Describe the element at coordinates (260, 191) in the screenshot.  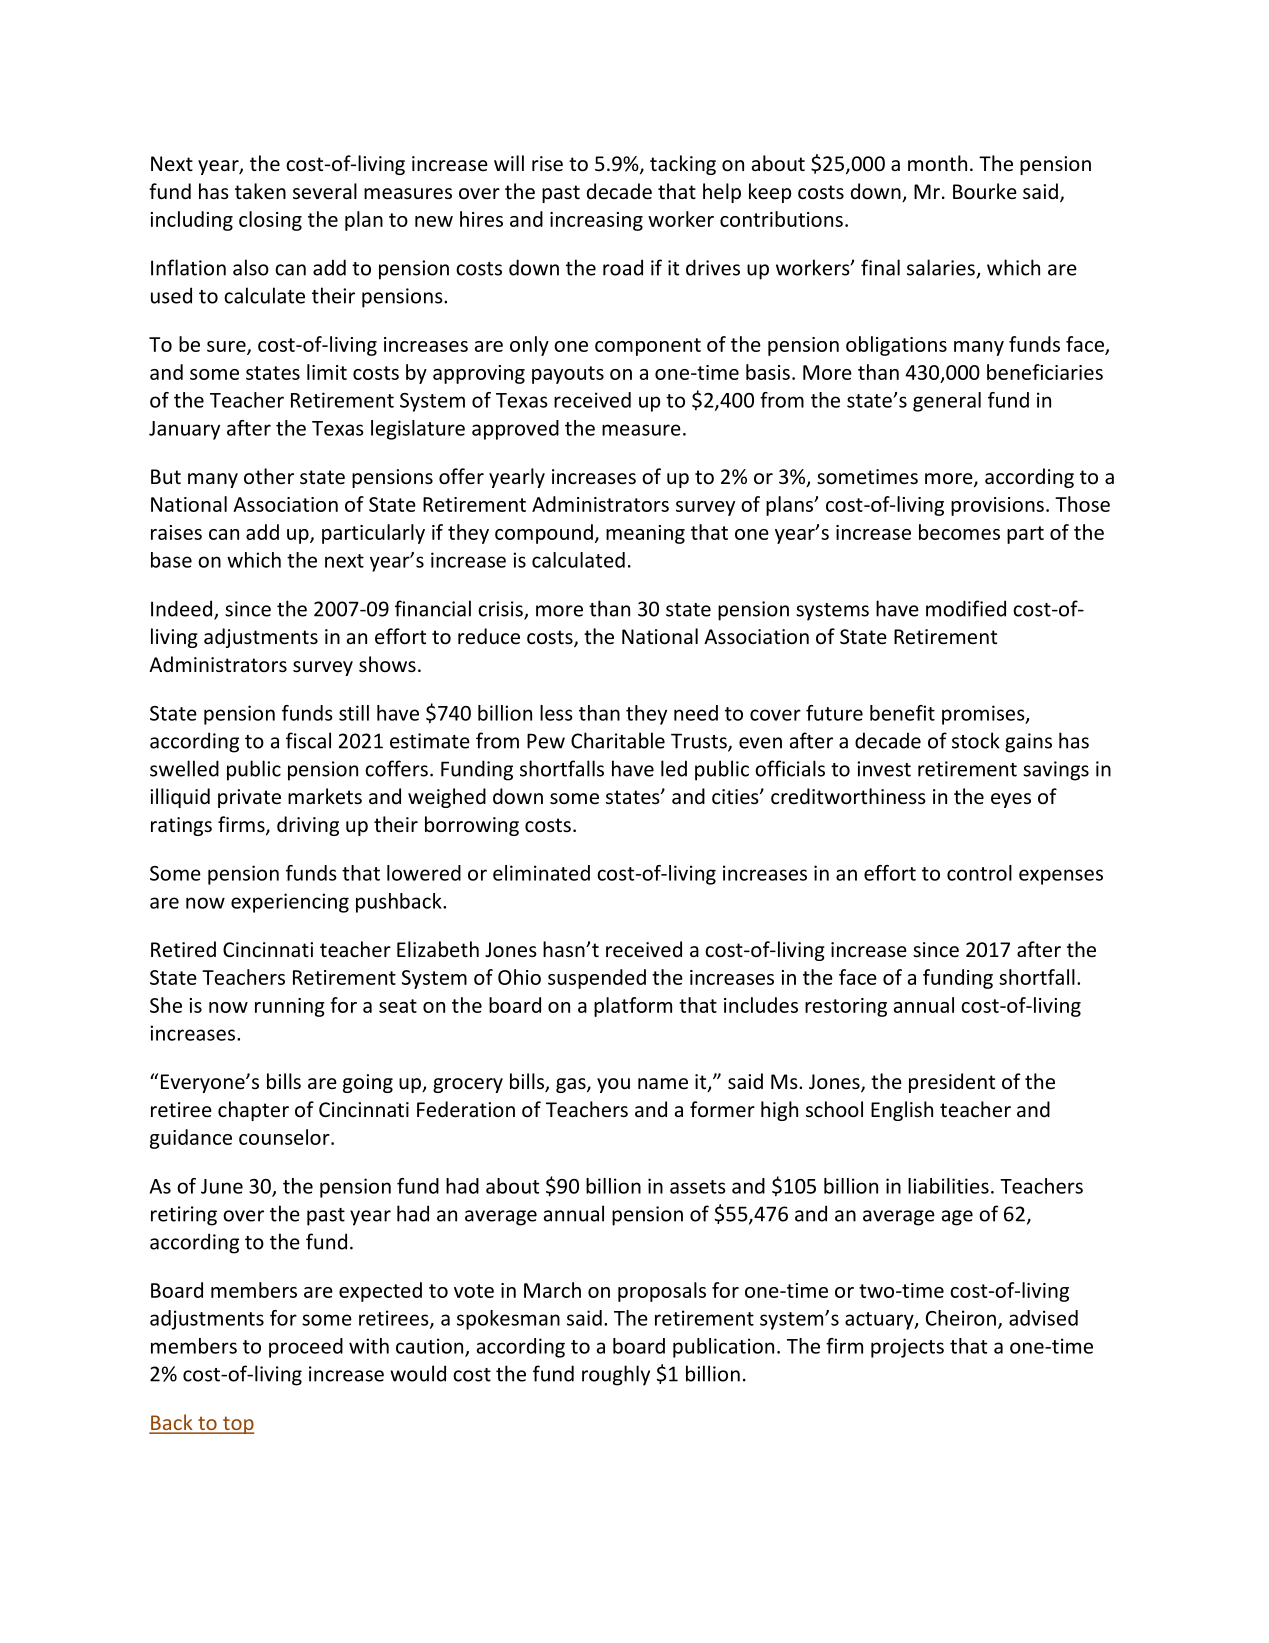
I see `taken` at that location.
